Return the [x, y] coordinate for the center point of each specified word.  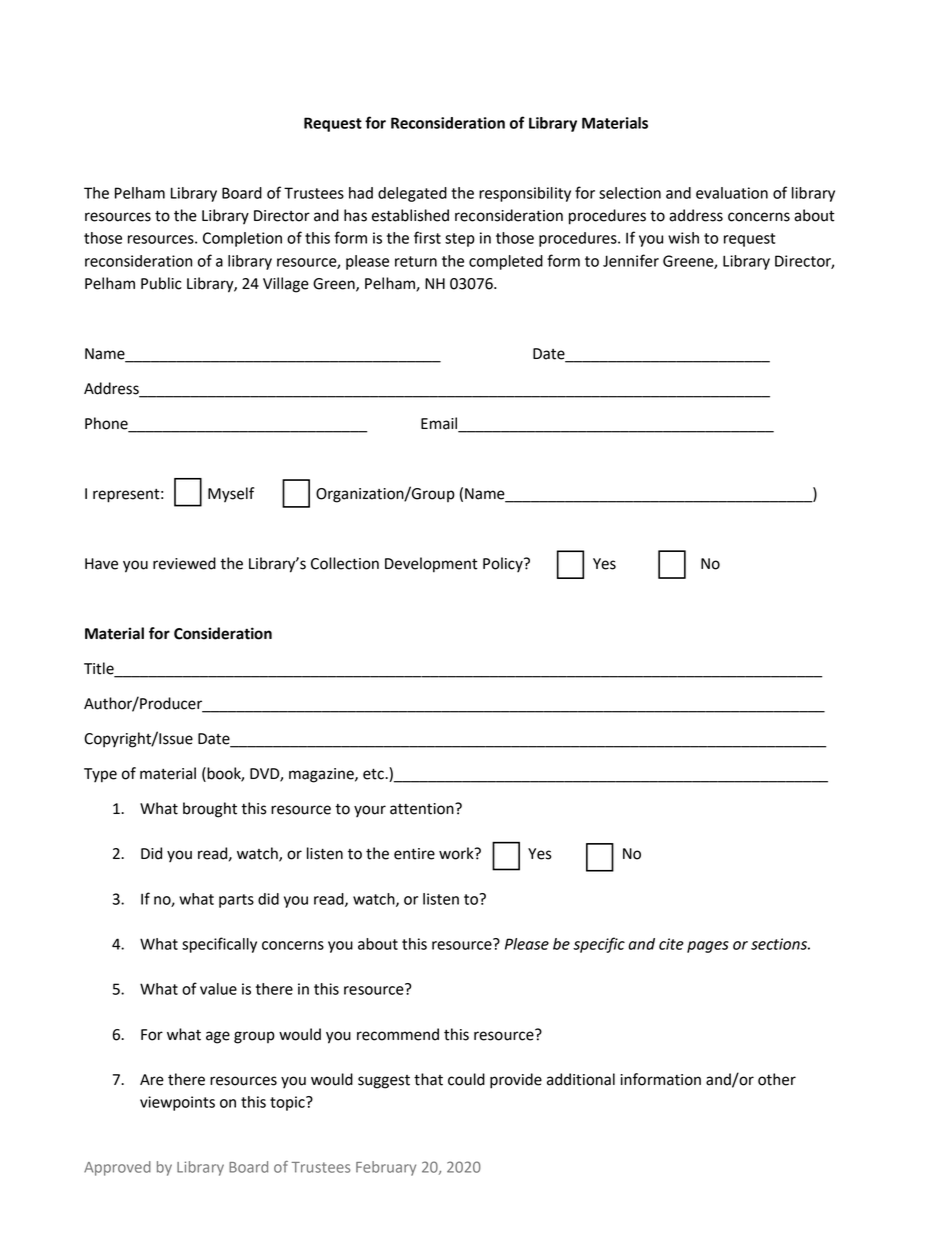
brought [210, 810]
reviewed [184, 563]
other [777, 1079]
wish [683, 238]
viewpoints [177, 1103]
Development [431, 565]
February [386, 1168]
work [457, 853]
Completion [242, 239]
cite [671, 944]
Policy [504, 564]
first [427, 237]
